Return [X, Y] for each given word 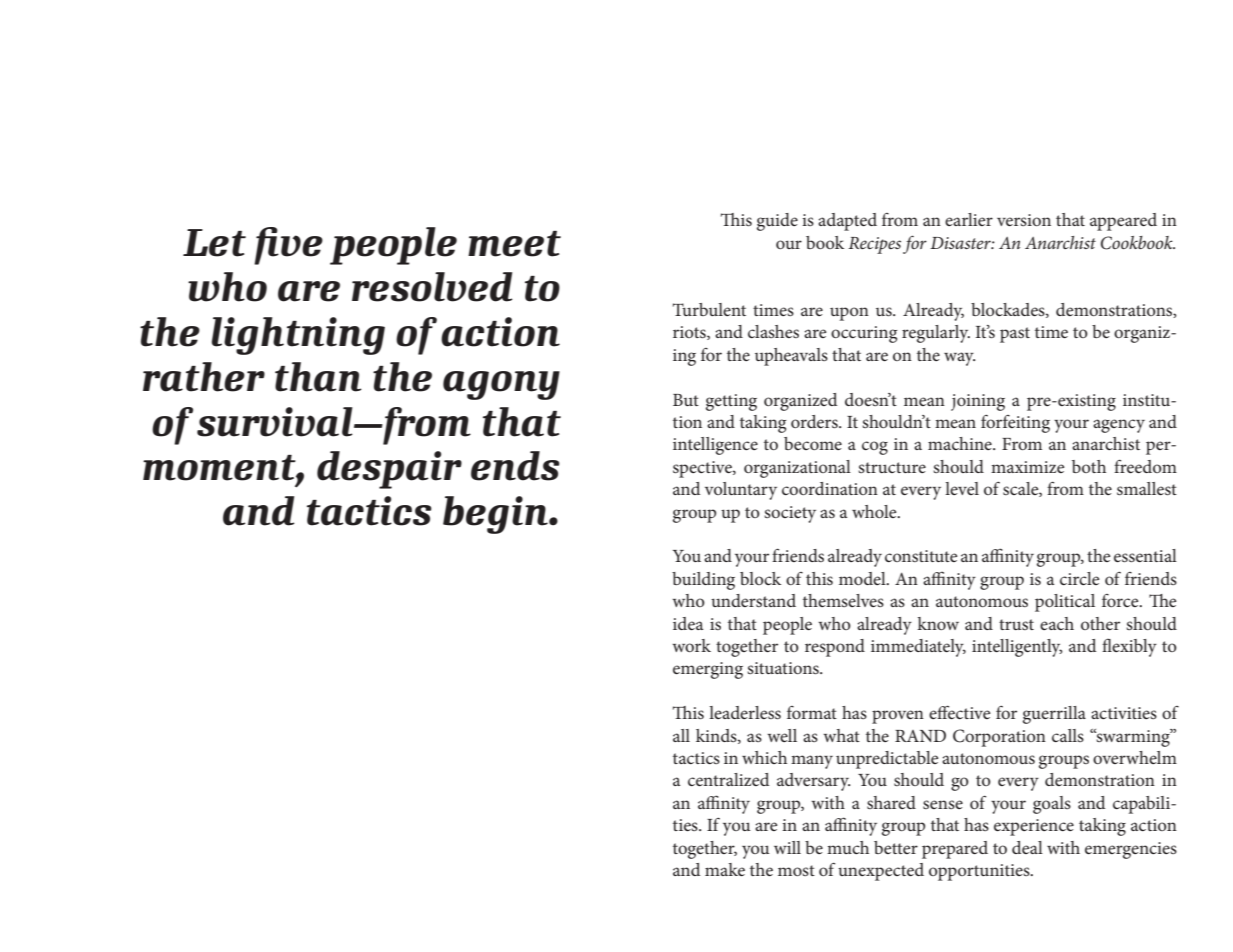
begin [496, 515]
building [703, 581]
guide [777, 222]
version [1024, 220]
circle [1079, 578]
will [787, 847]
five [288, 246]
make [725, 869]
